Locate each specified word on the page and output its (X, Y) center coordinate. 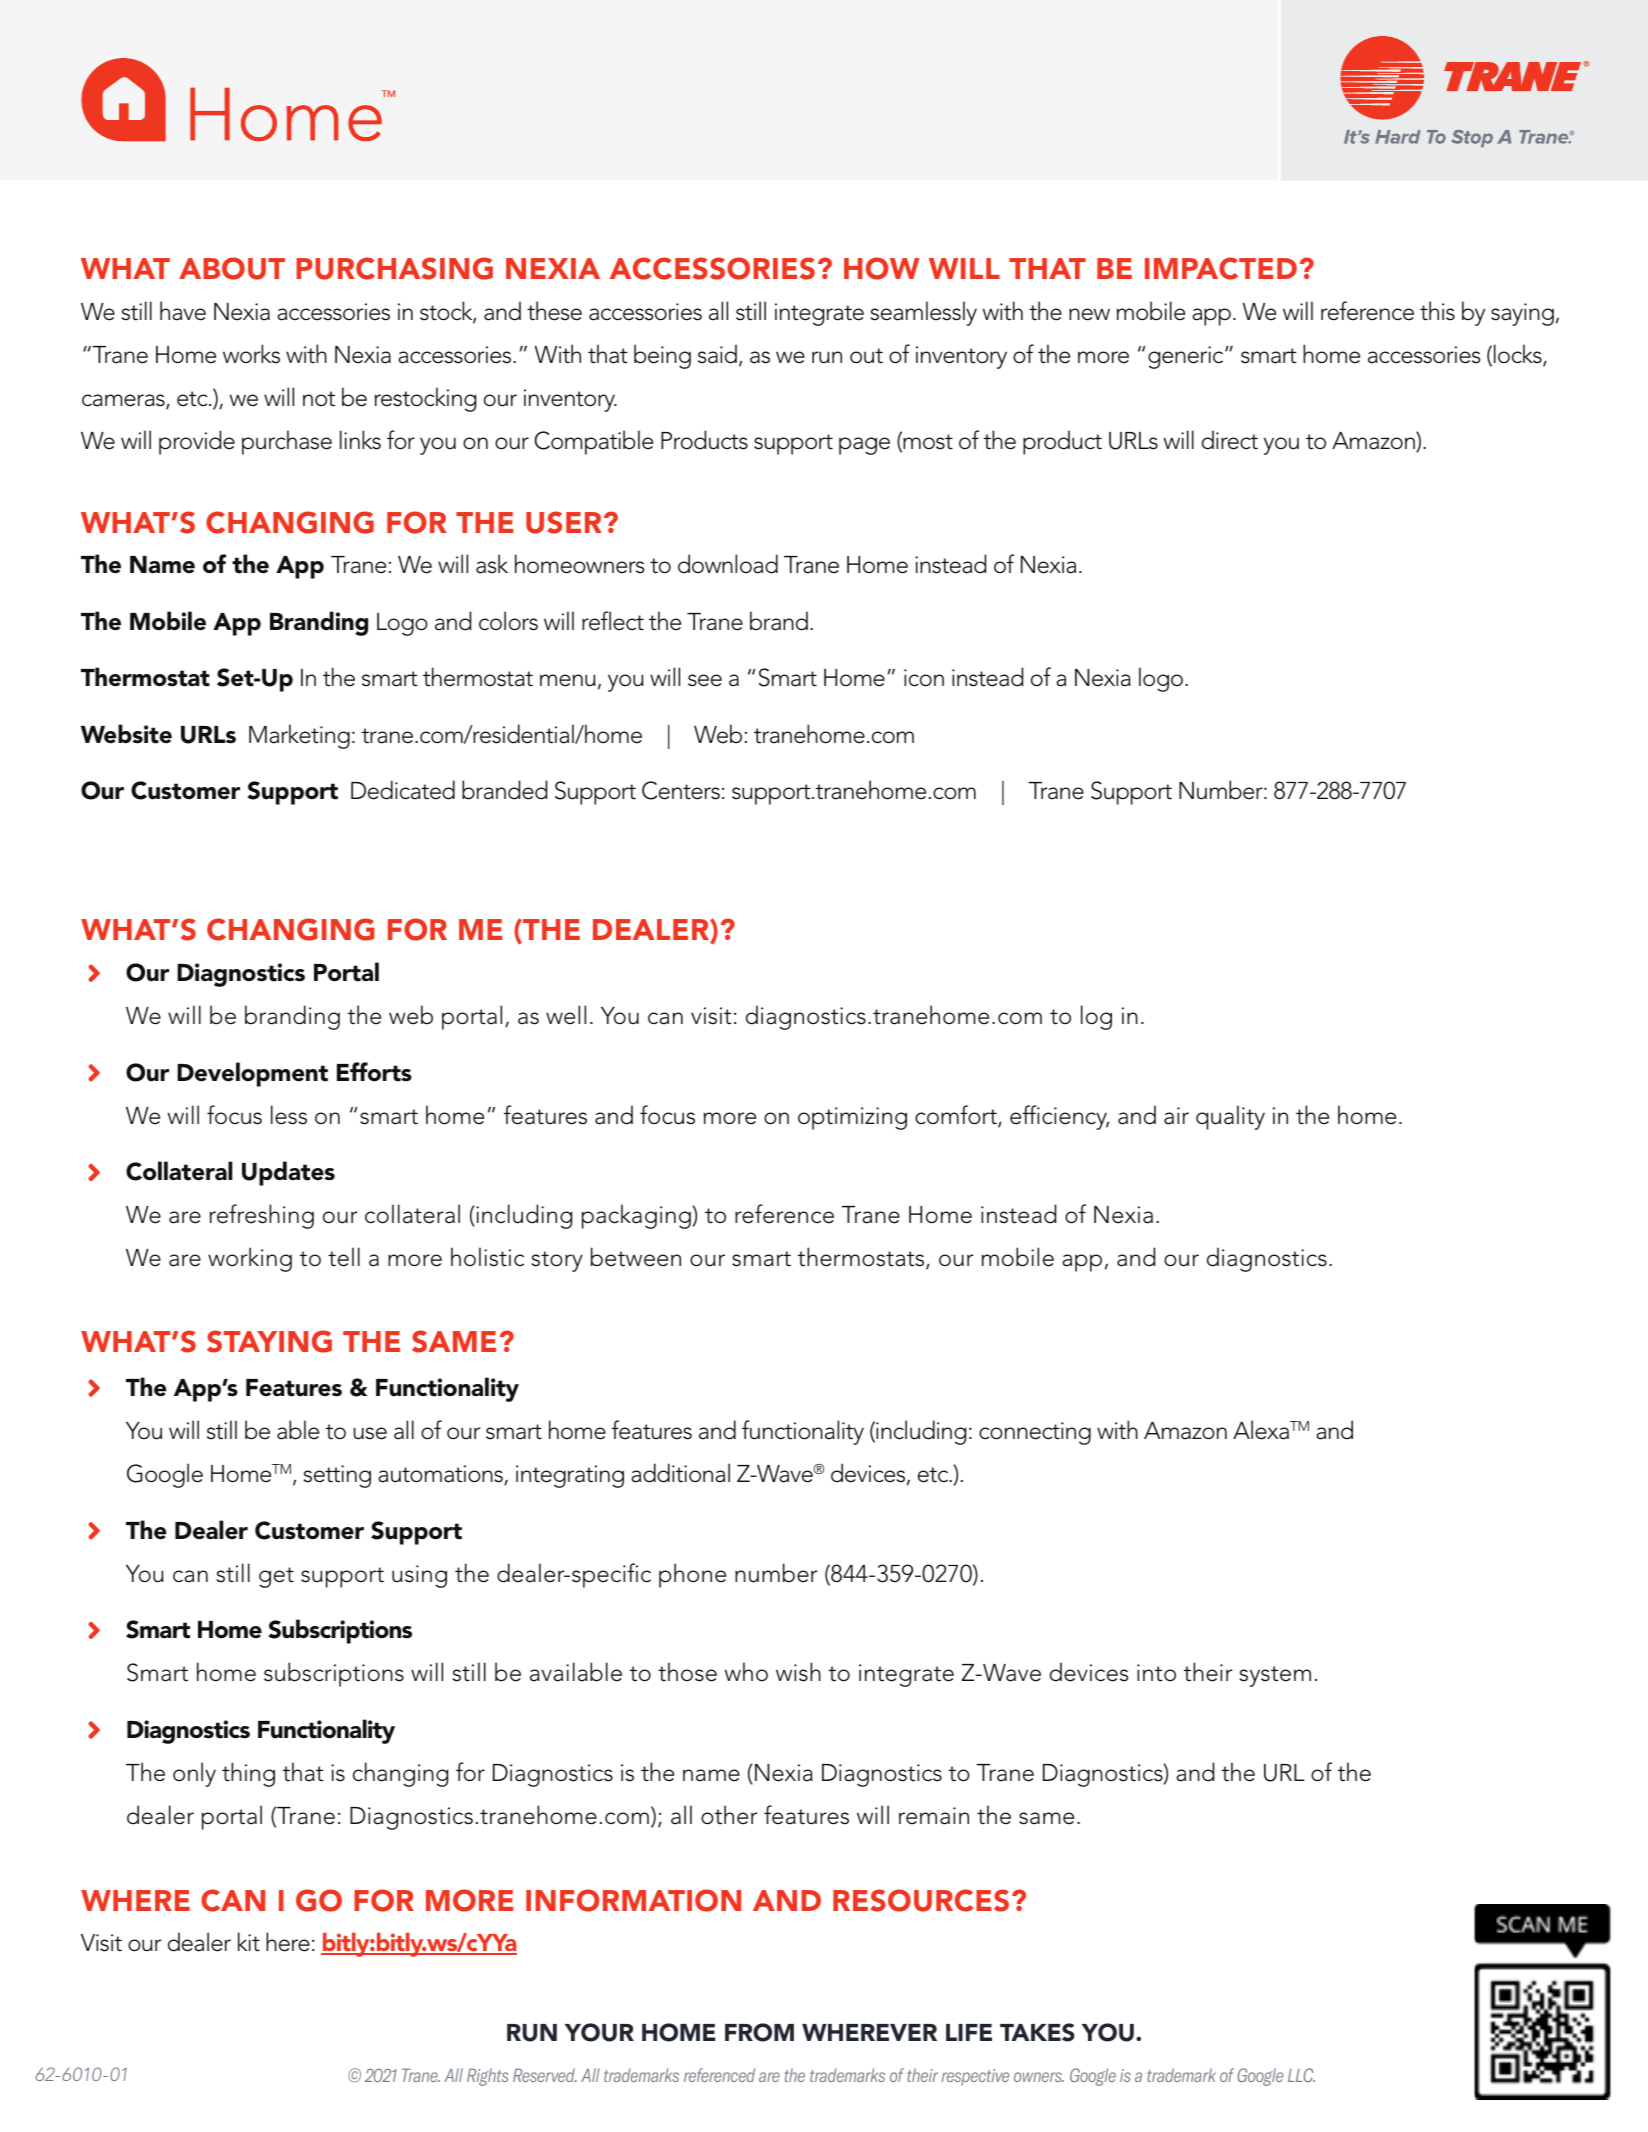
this (1437, 311)
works (251, 354)
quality (1230, 1117)
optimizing (852, 1118)
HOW (881, 268)
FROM (759, 2032)
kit (249, 1942)
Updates (288, 1173)
